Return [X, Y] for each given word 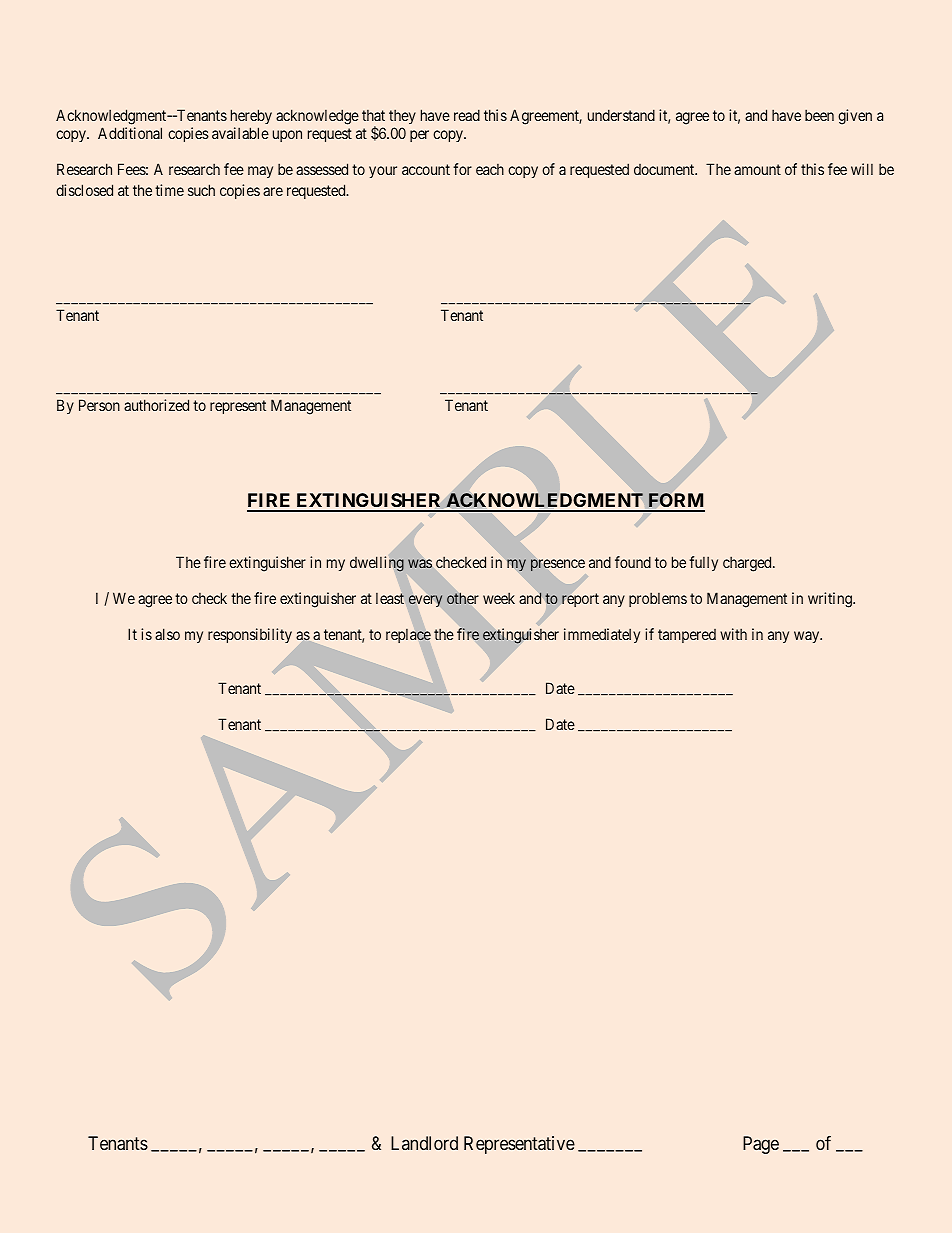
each [490, 169]
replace [408, 636]
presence [558, 565]
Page [761, 1145]
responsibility [250, 635]
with [733, 634]
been [819, 115]
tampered [687, 636]
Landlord [424, 1143]
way [808, 637]
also [167, 634]
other [462, 598]
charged [748, 564]
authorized [156, 405]
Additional [130, 133]
